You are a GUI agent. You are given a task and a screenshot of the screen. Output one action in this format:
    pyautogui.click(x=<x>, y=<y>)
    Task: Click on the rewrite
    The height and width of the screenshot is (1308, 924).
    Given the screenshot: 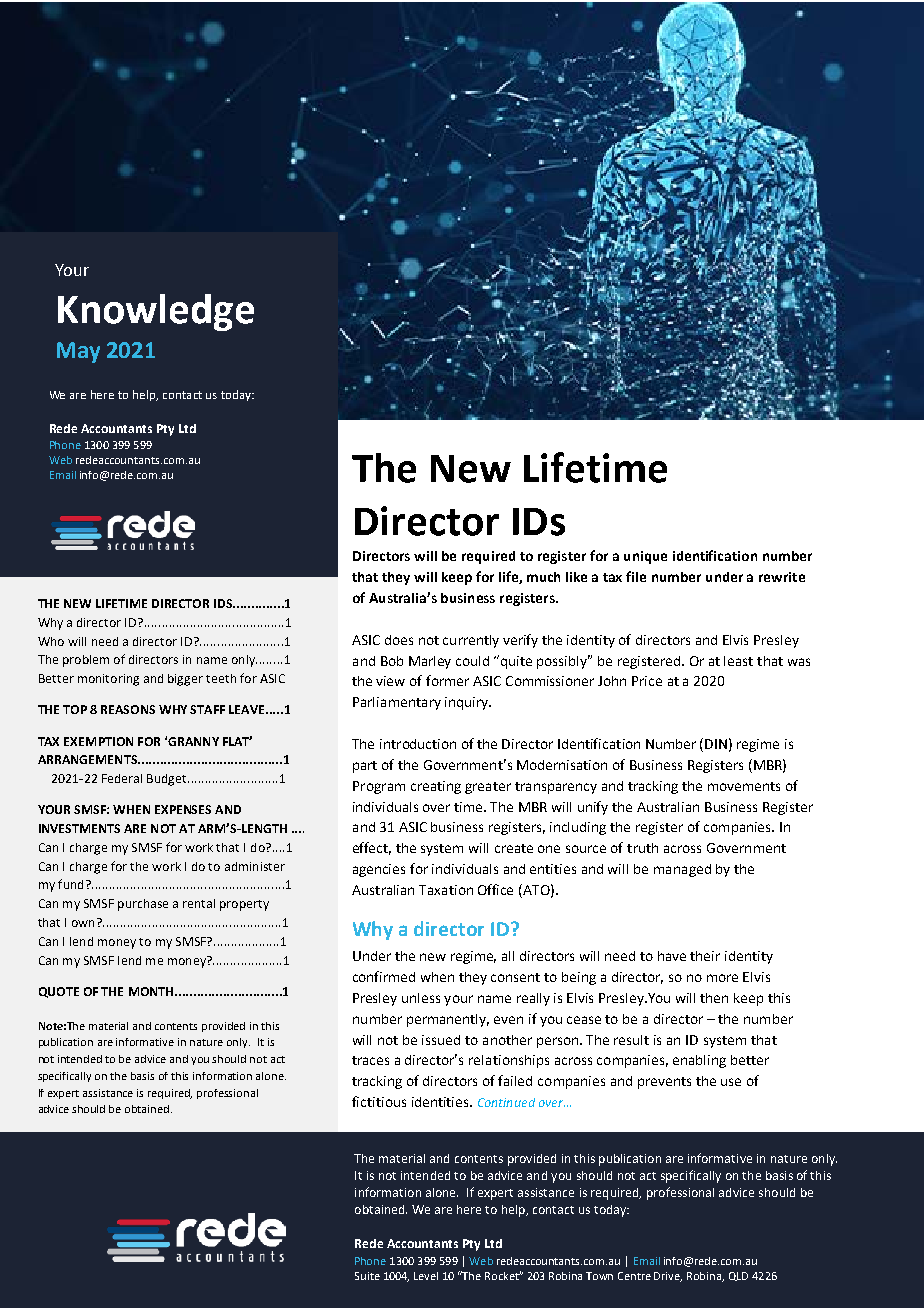 What is the action you would take?
    pyautogui.click(x=782, y=577)
